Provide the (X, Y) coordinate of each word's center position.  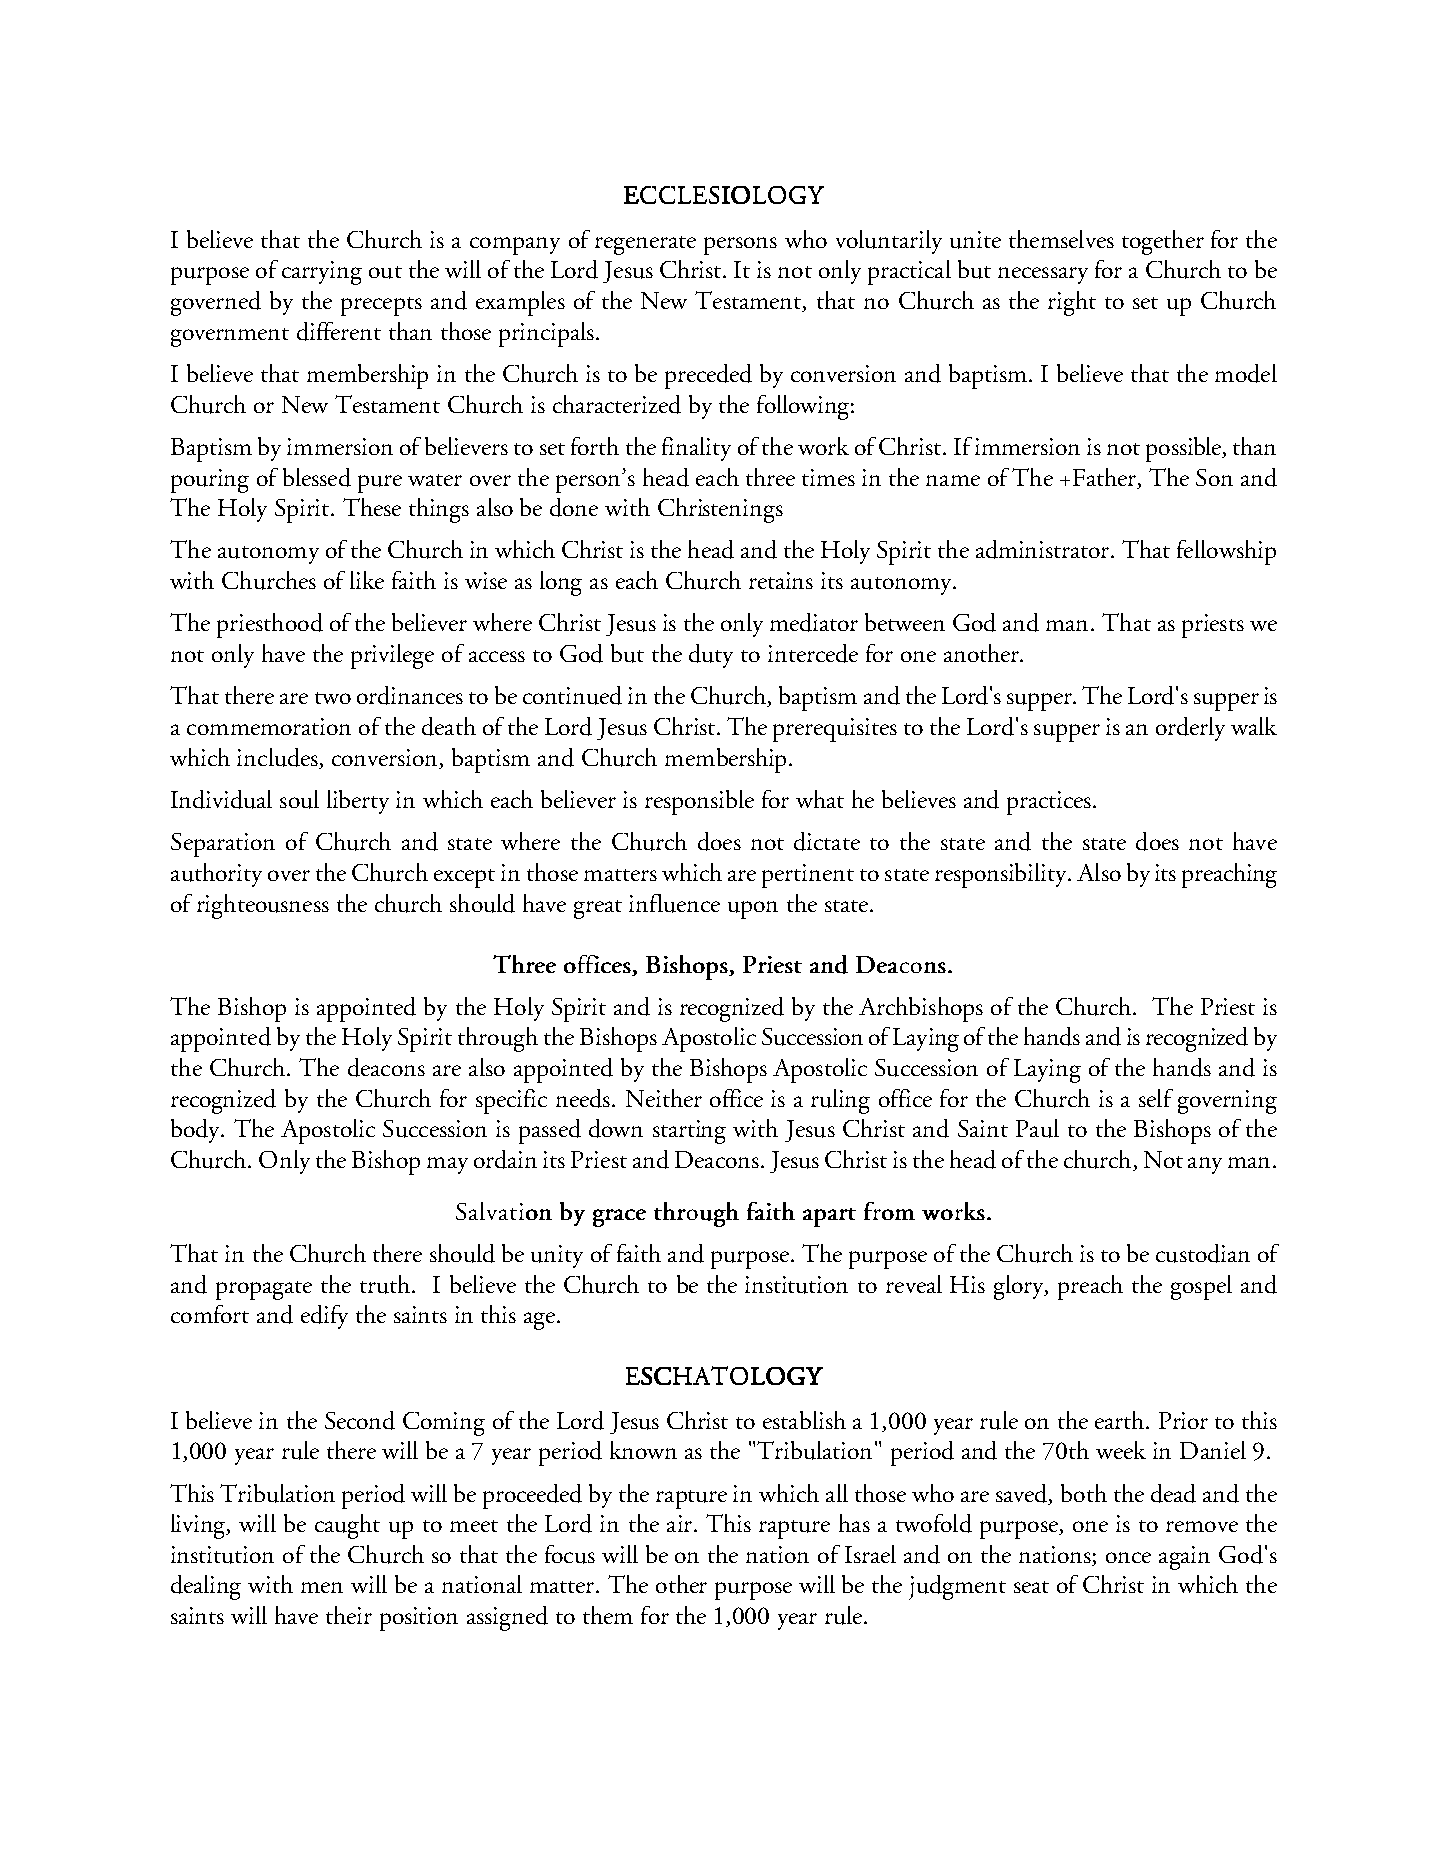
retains (781, 580)
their (349, 1615)
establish (804, 1420)
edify (324, 1317)
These (372, 507)
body (197, 1131)
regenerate (645, 245)
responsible (699, 802)
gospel (1201, 1287)
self (1156, 1098)
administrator (1044, 549)
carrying (322, 273)
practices (1050, 803)
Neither (664, 1098)
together (1163, 242)
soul (299, 799)
